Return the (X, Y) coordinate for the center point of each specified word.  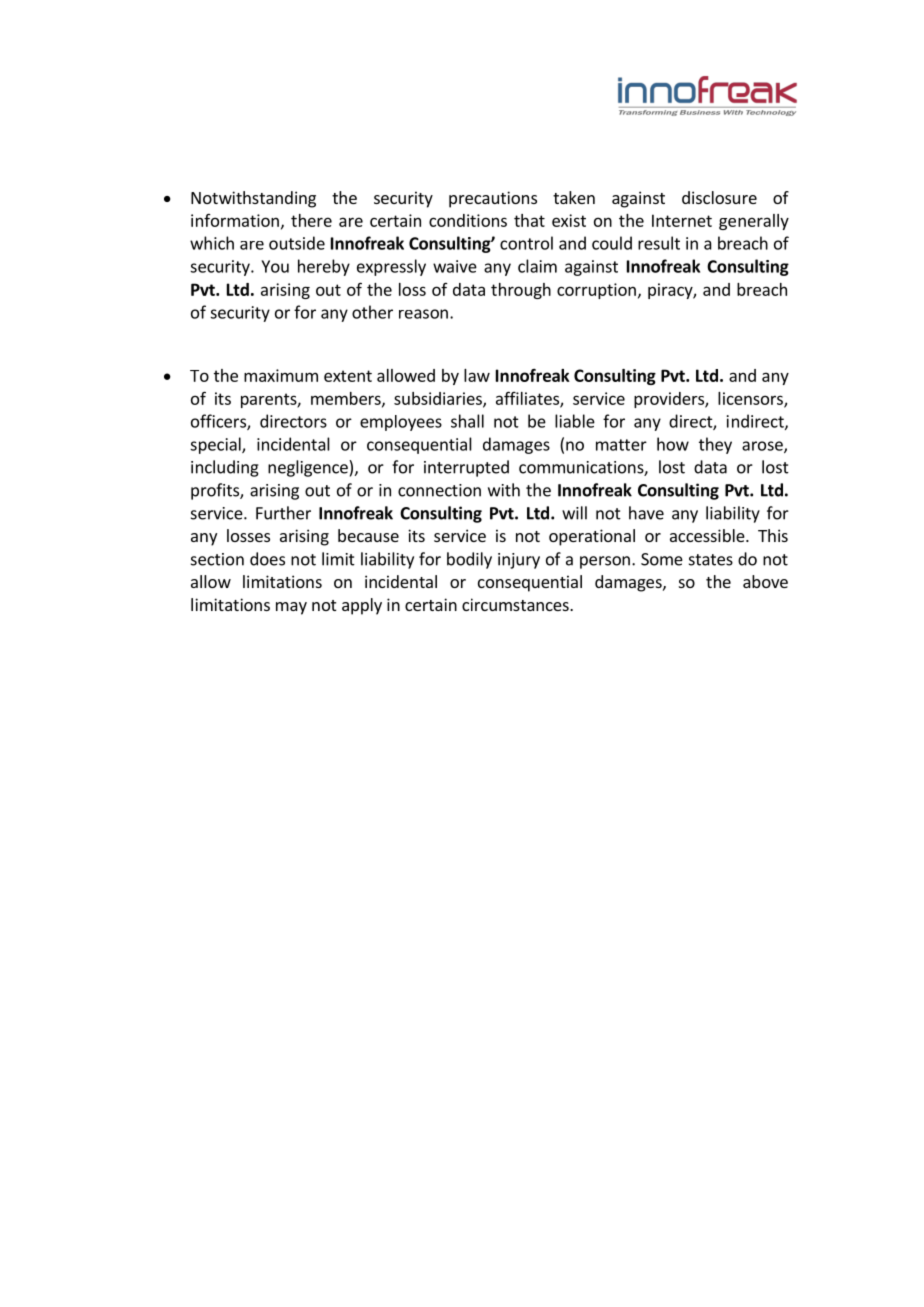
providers (670, 400)
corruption (596, 291)
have (646, 513)
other (372, 312)
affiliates (528, 399)
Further (283, 513)
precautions (493, 199)
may (291, 608)
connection (439, 490)
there (311, 220)
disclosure (719, 197)
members (347, 399)
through (521, 291)
